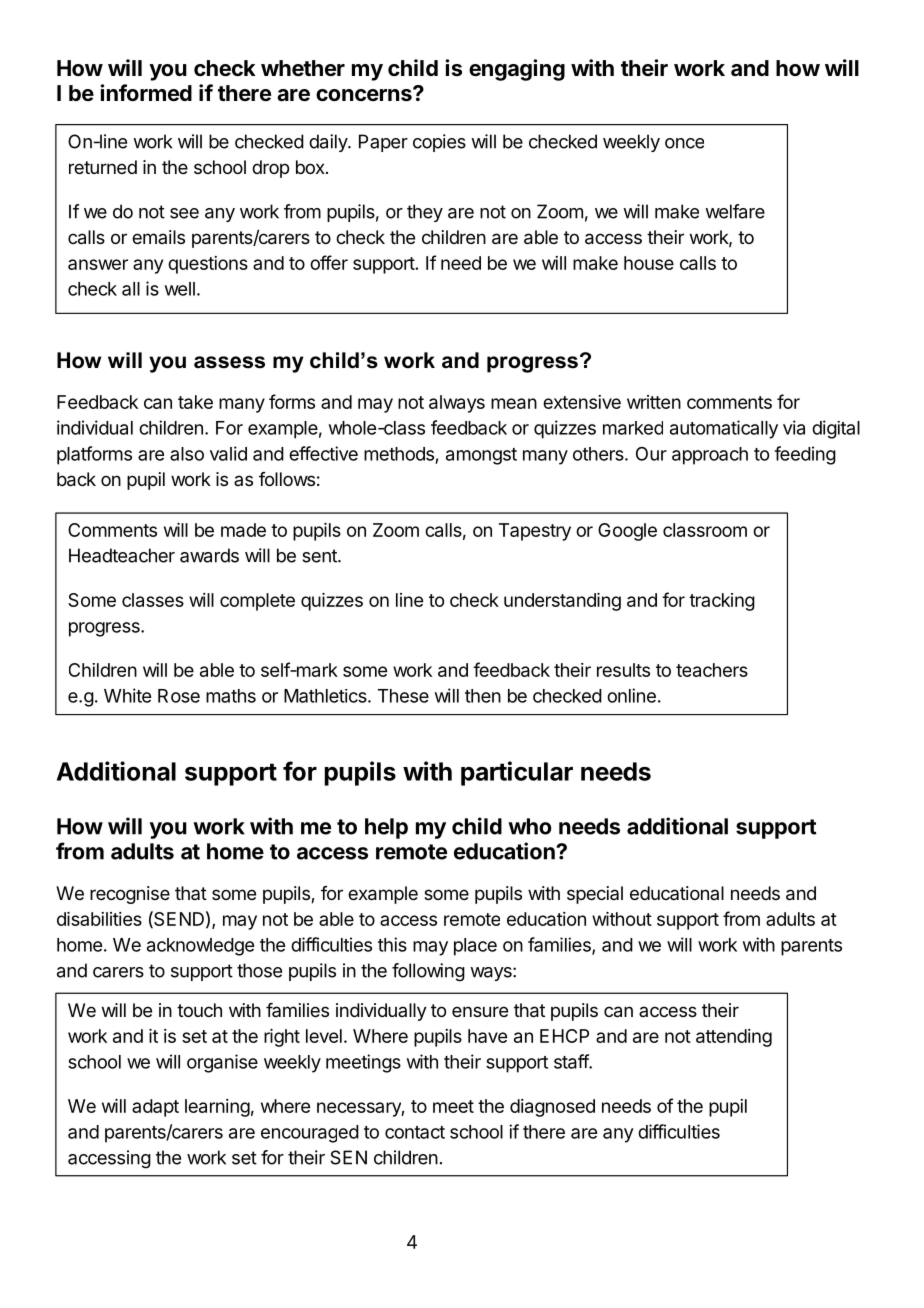 The width and height of the screenshot is (924, 1308). What do you see at coordinates (146, 92) in the screenshot?
I see `informed` at bounding box center [146, 92].
